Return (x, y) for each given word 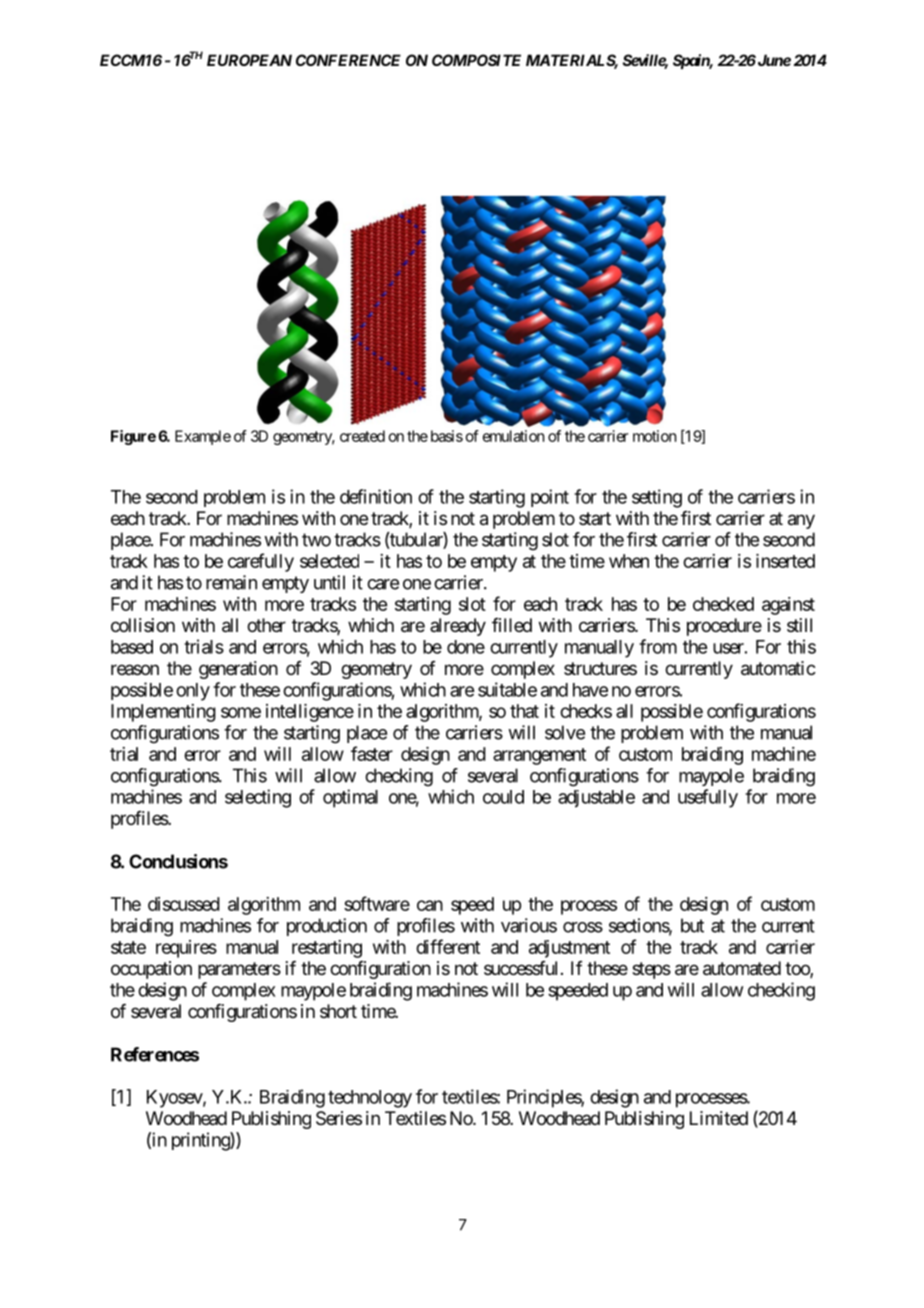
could (503, 797)
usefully (708, 798)
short (338, 1011)
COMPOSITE (476, 60)
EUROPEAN (249, 60)
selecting (258, 798)
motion (654, 436)
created (362, 436)
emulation (513, 436)
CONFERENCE (348, 60)
